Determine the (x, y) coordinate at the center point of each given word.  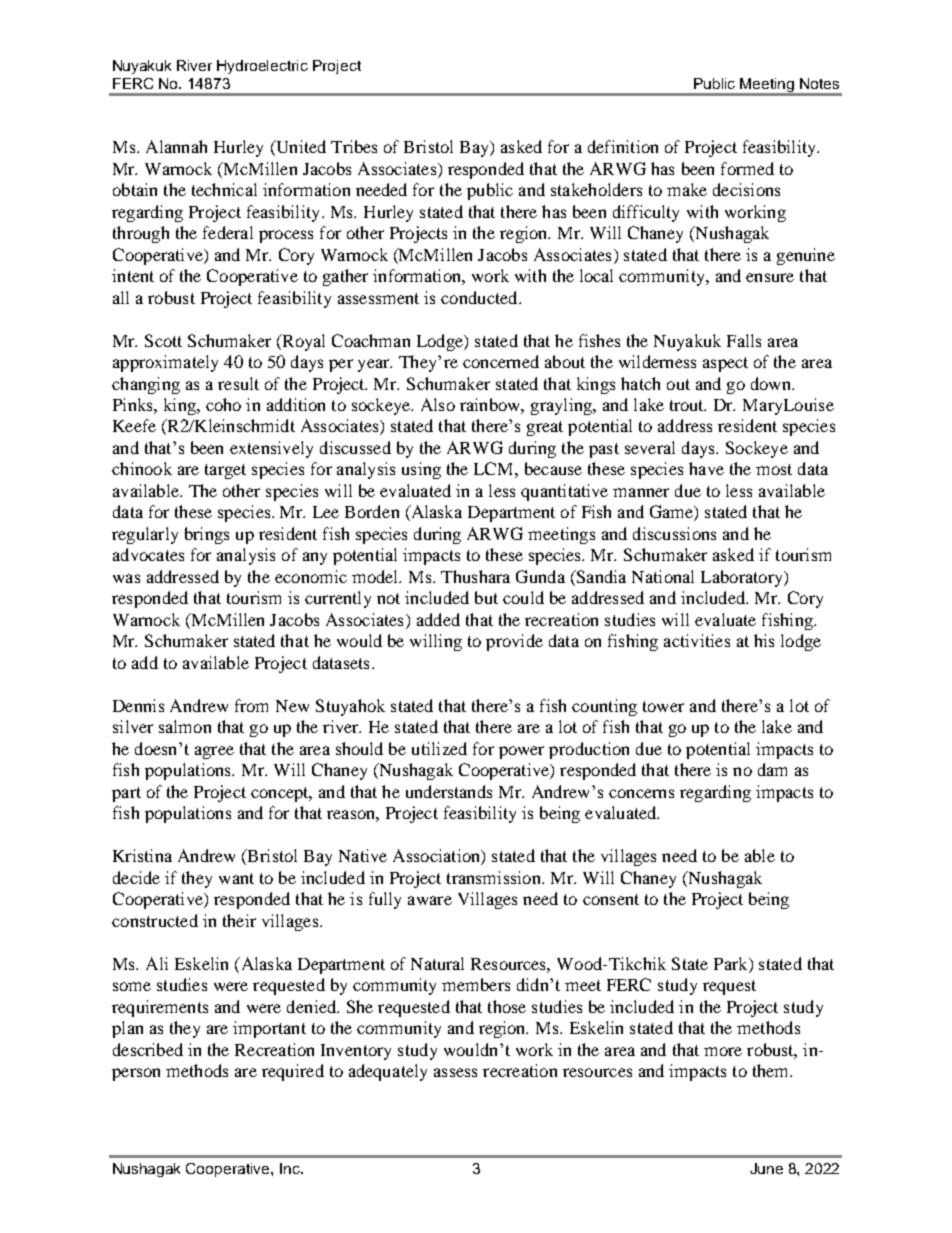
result (238, 383)
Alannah (176, 146)
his (764, 640)
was (126, 578)
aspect (725, 364)
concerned (501, 361)
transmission (495, 877)
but (486, 597)
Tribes (354, 146)
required (293, 1072)
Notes (819, 83)
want (236, 878)
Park (732, 963)
